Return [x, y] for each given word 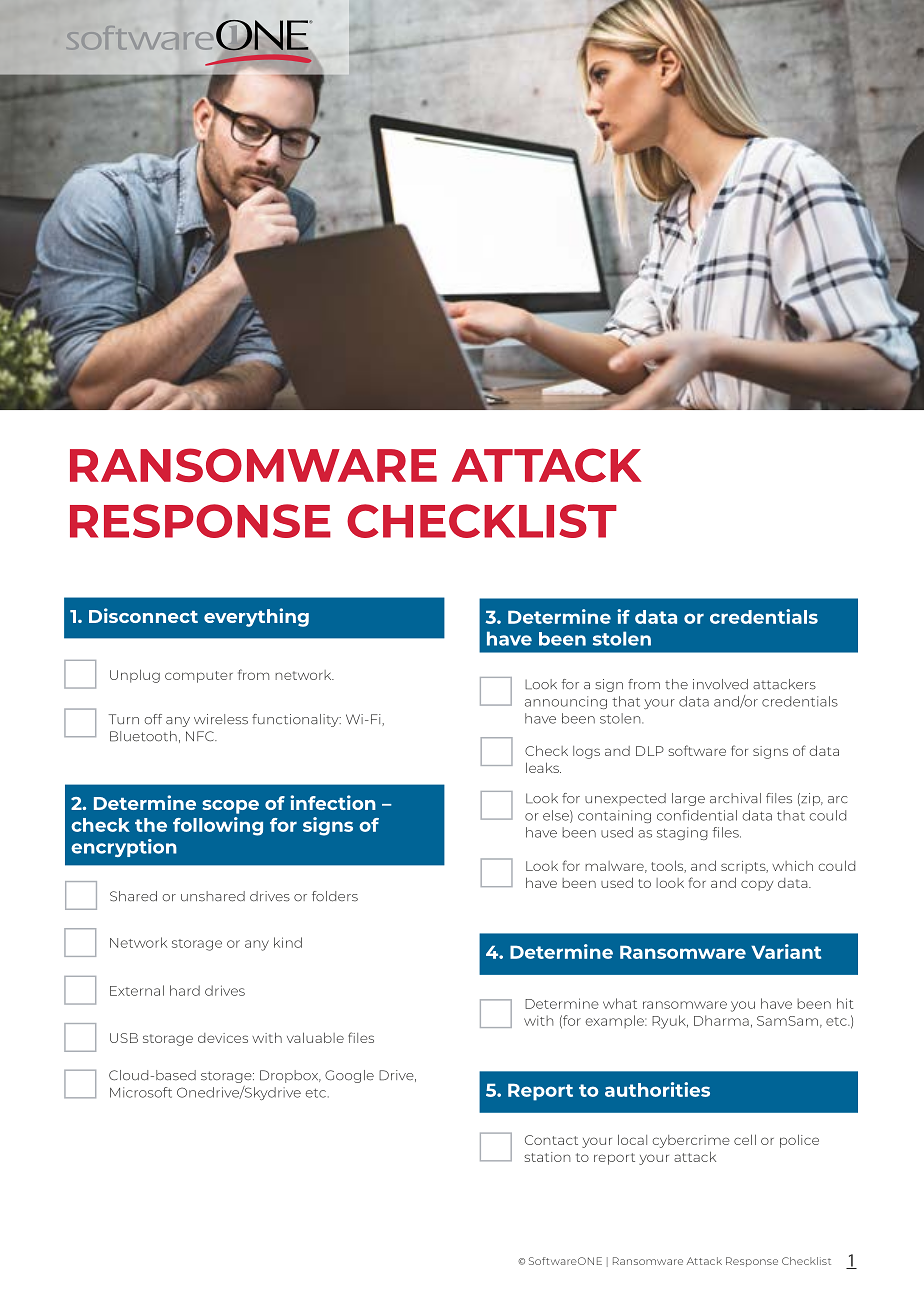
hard [185, 990]
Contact [551, 1140]
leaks [543, 767]
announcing [566, 702]
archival [735, 798]
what [620, 1003]
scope [230, 807]
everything [256, 617]
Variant [786, 951]
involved [720, 684]
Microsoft [141, 1092]
